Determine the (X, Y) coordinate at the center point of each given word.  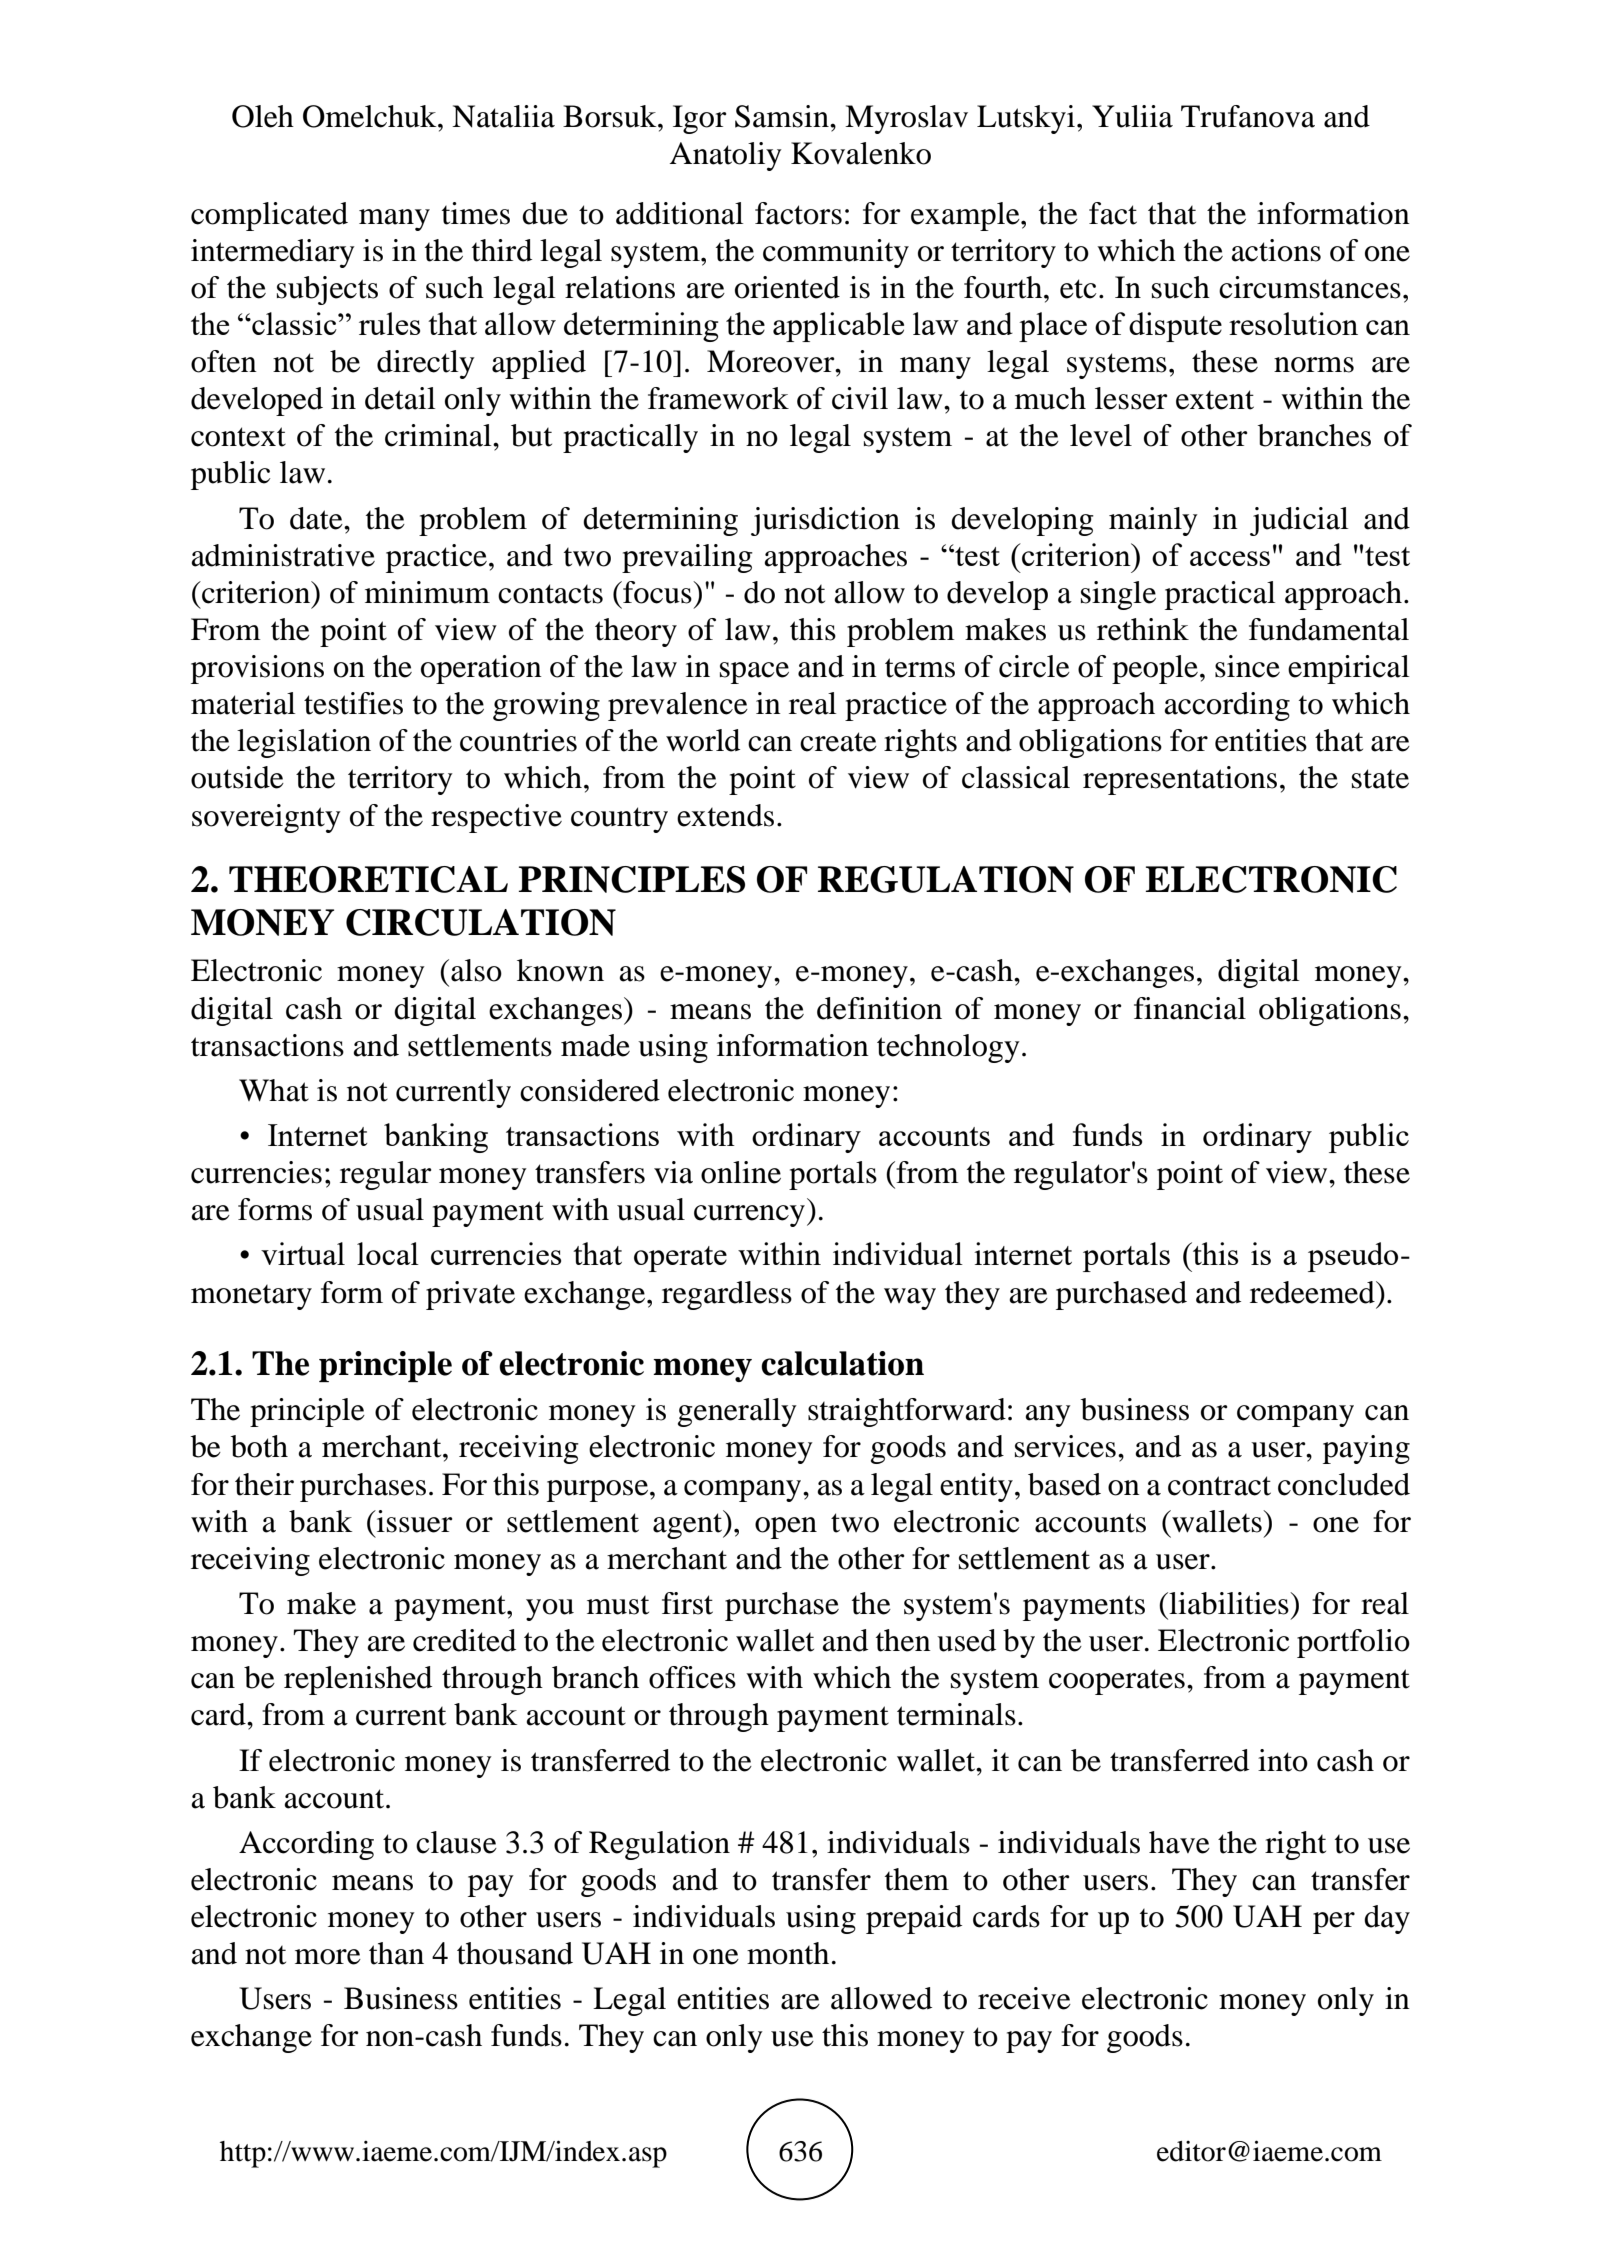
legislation (304, 743)
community (836, 253)
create (838, 742)
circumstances (1310, 287)
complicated (269, 216)
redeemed (1313, 1292)
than (396, 1953)
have (1179, 1842)
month (788, 1953)
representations (1180, 780)
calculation (842, 1363)
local (388, 1253)
